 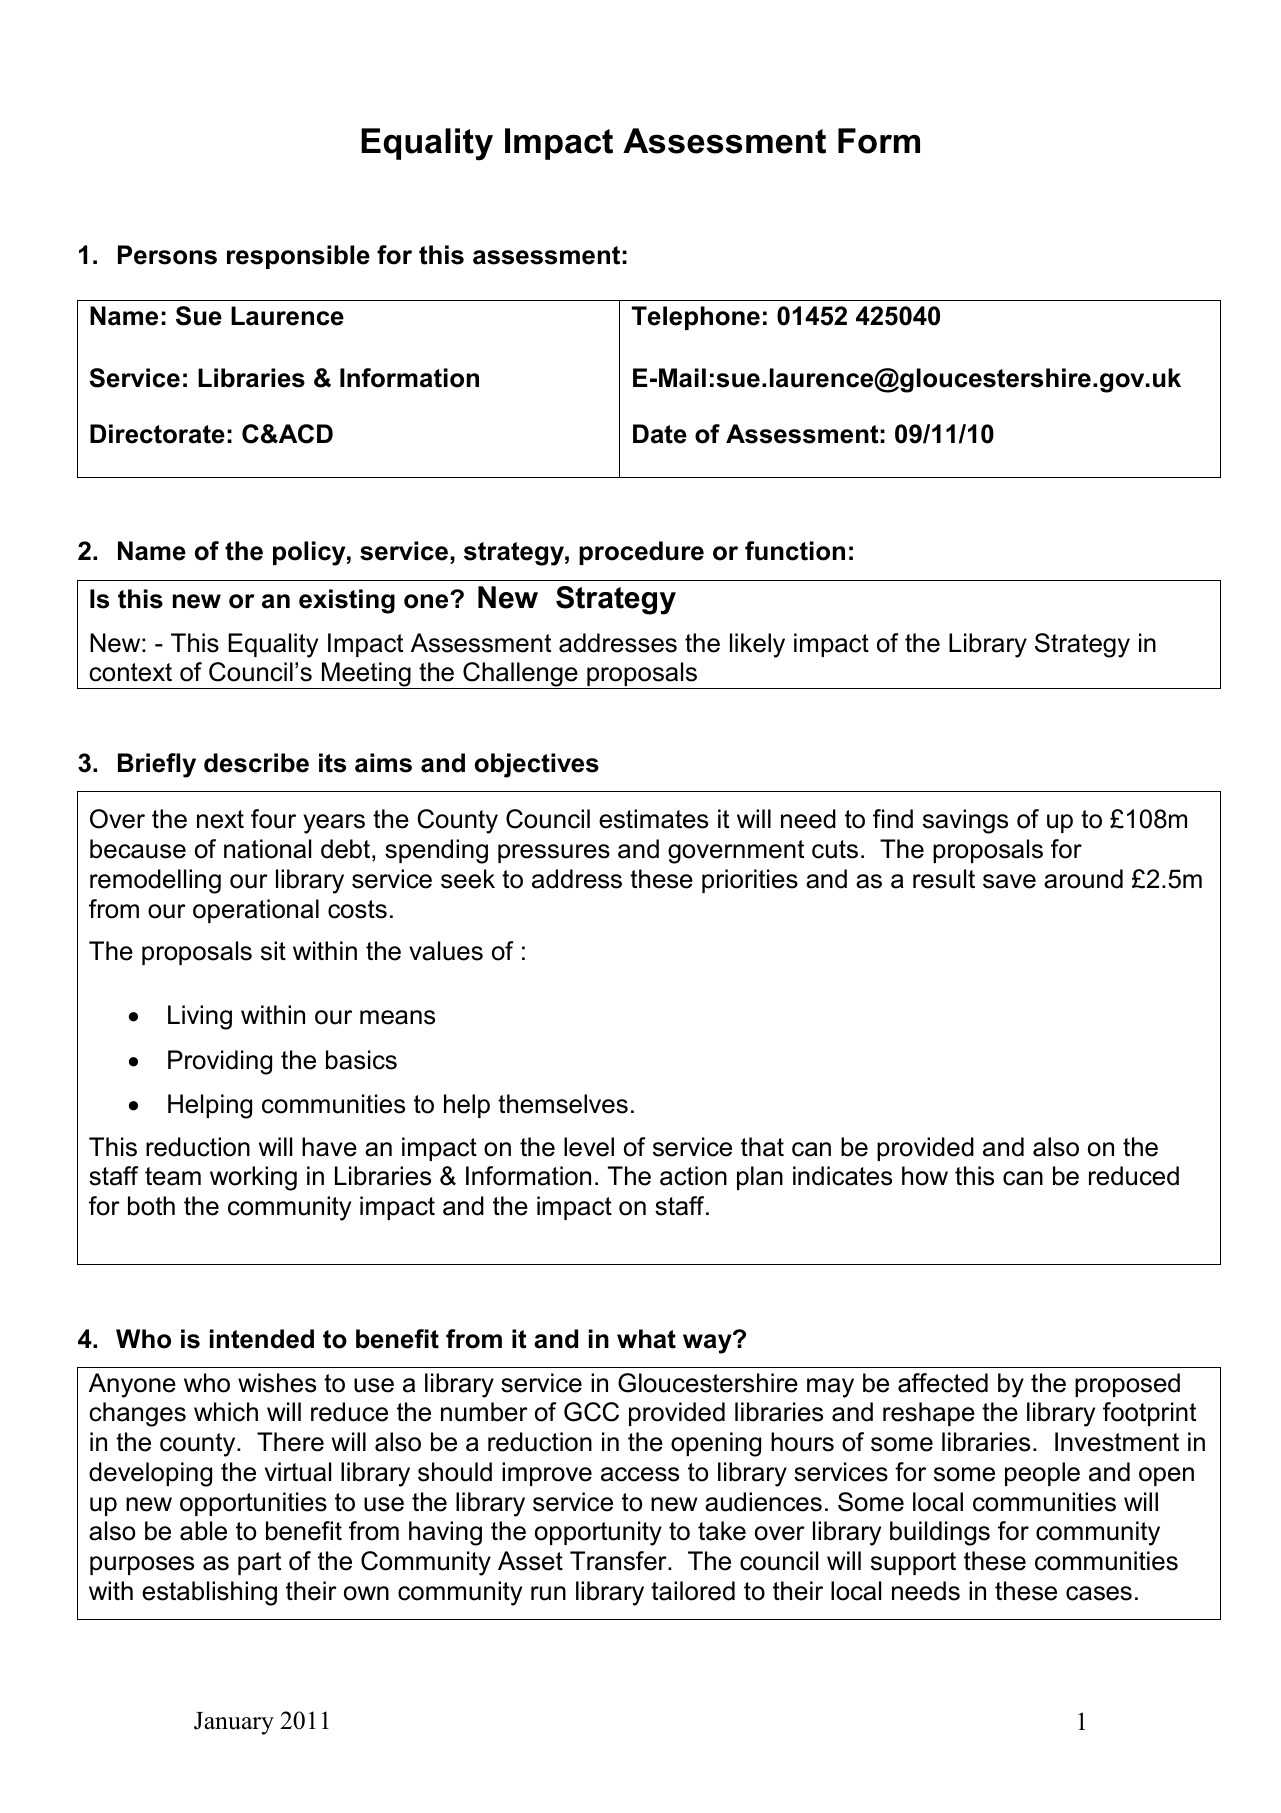 I want to click on save, so click(x=1009, y=881).
